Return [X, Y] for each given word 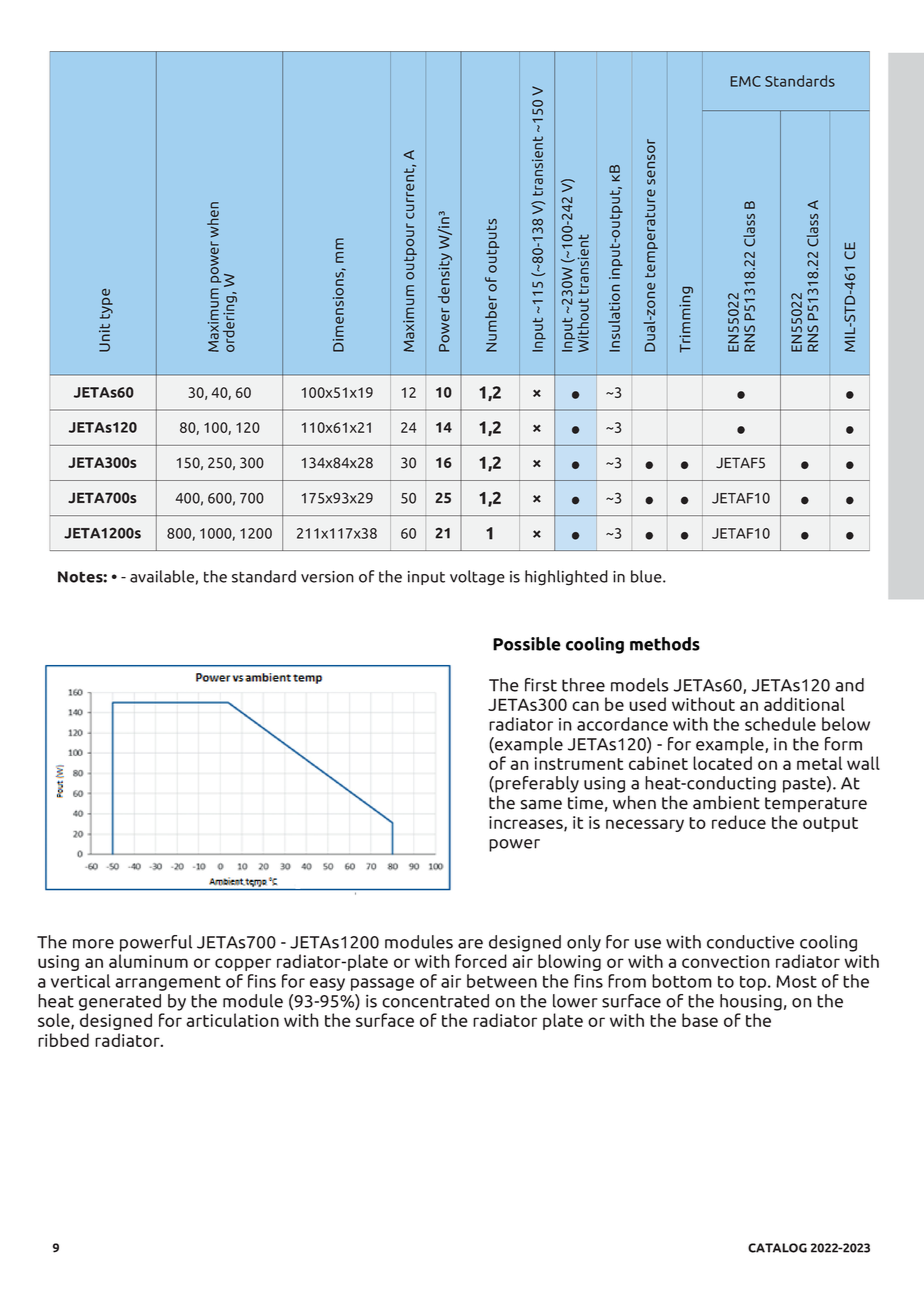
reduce [739, 822]
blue [647, 576]
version [327, 577]
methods [665, 644]
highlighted [566, 578]
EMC [746, 81]
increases [527, 823]
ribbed [63, 1040]
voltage [477, 578]
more [93, 944]
